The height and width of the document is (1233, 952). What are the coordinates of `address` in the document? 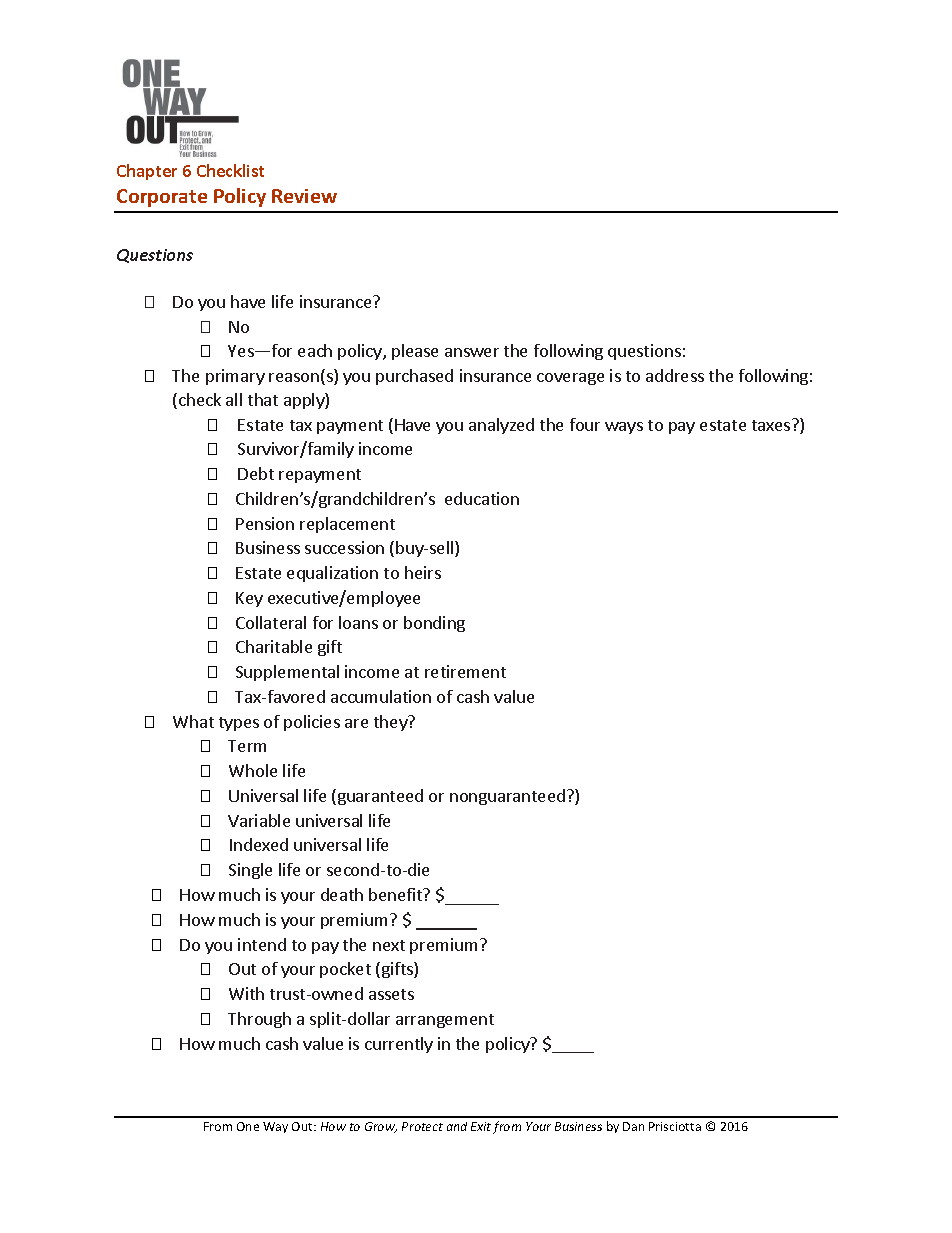 It's located at (675, 375).
